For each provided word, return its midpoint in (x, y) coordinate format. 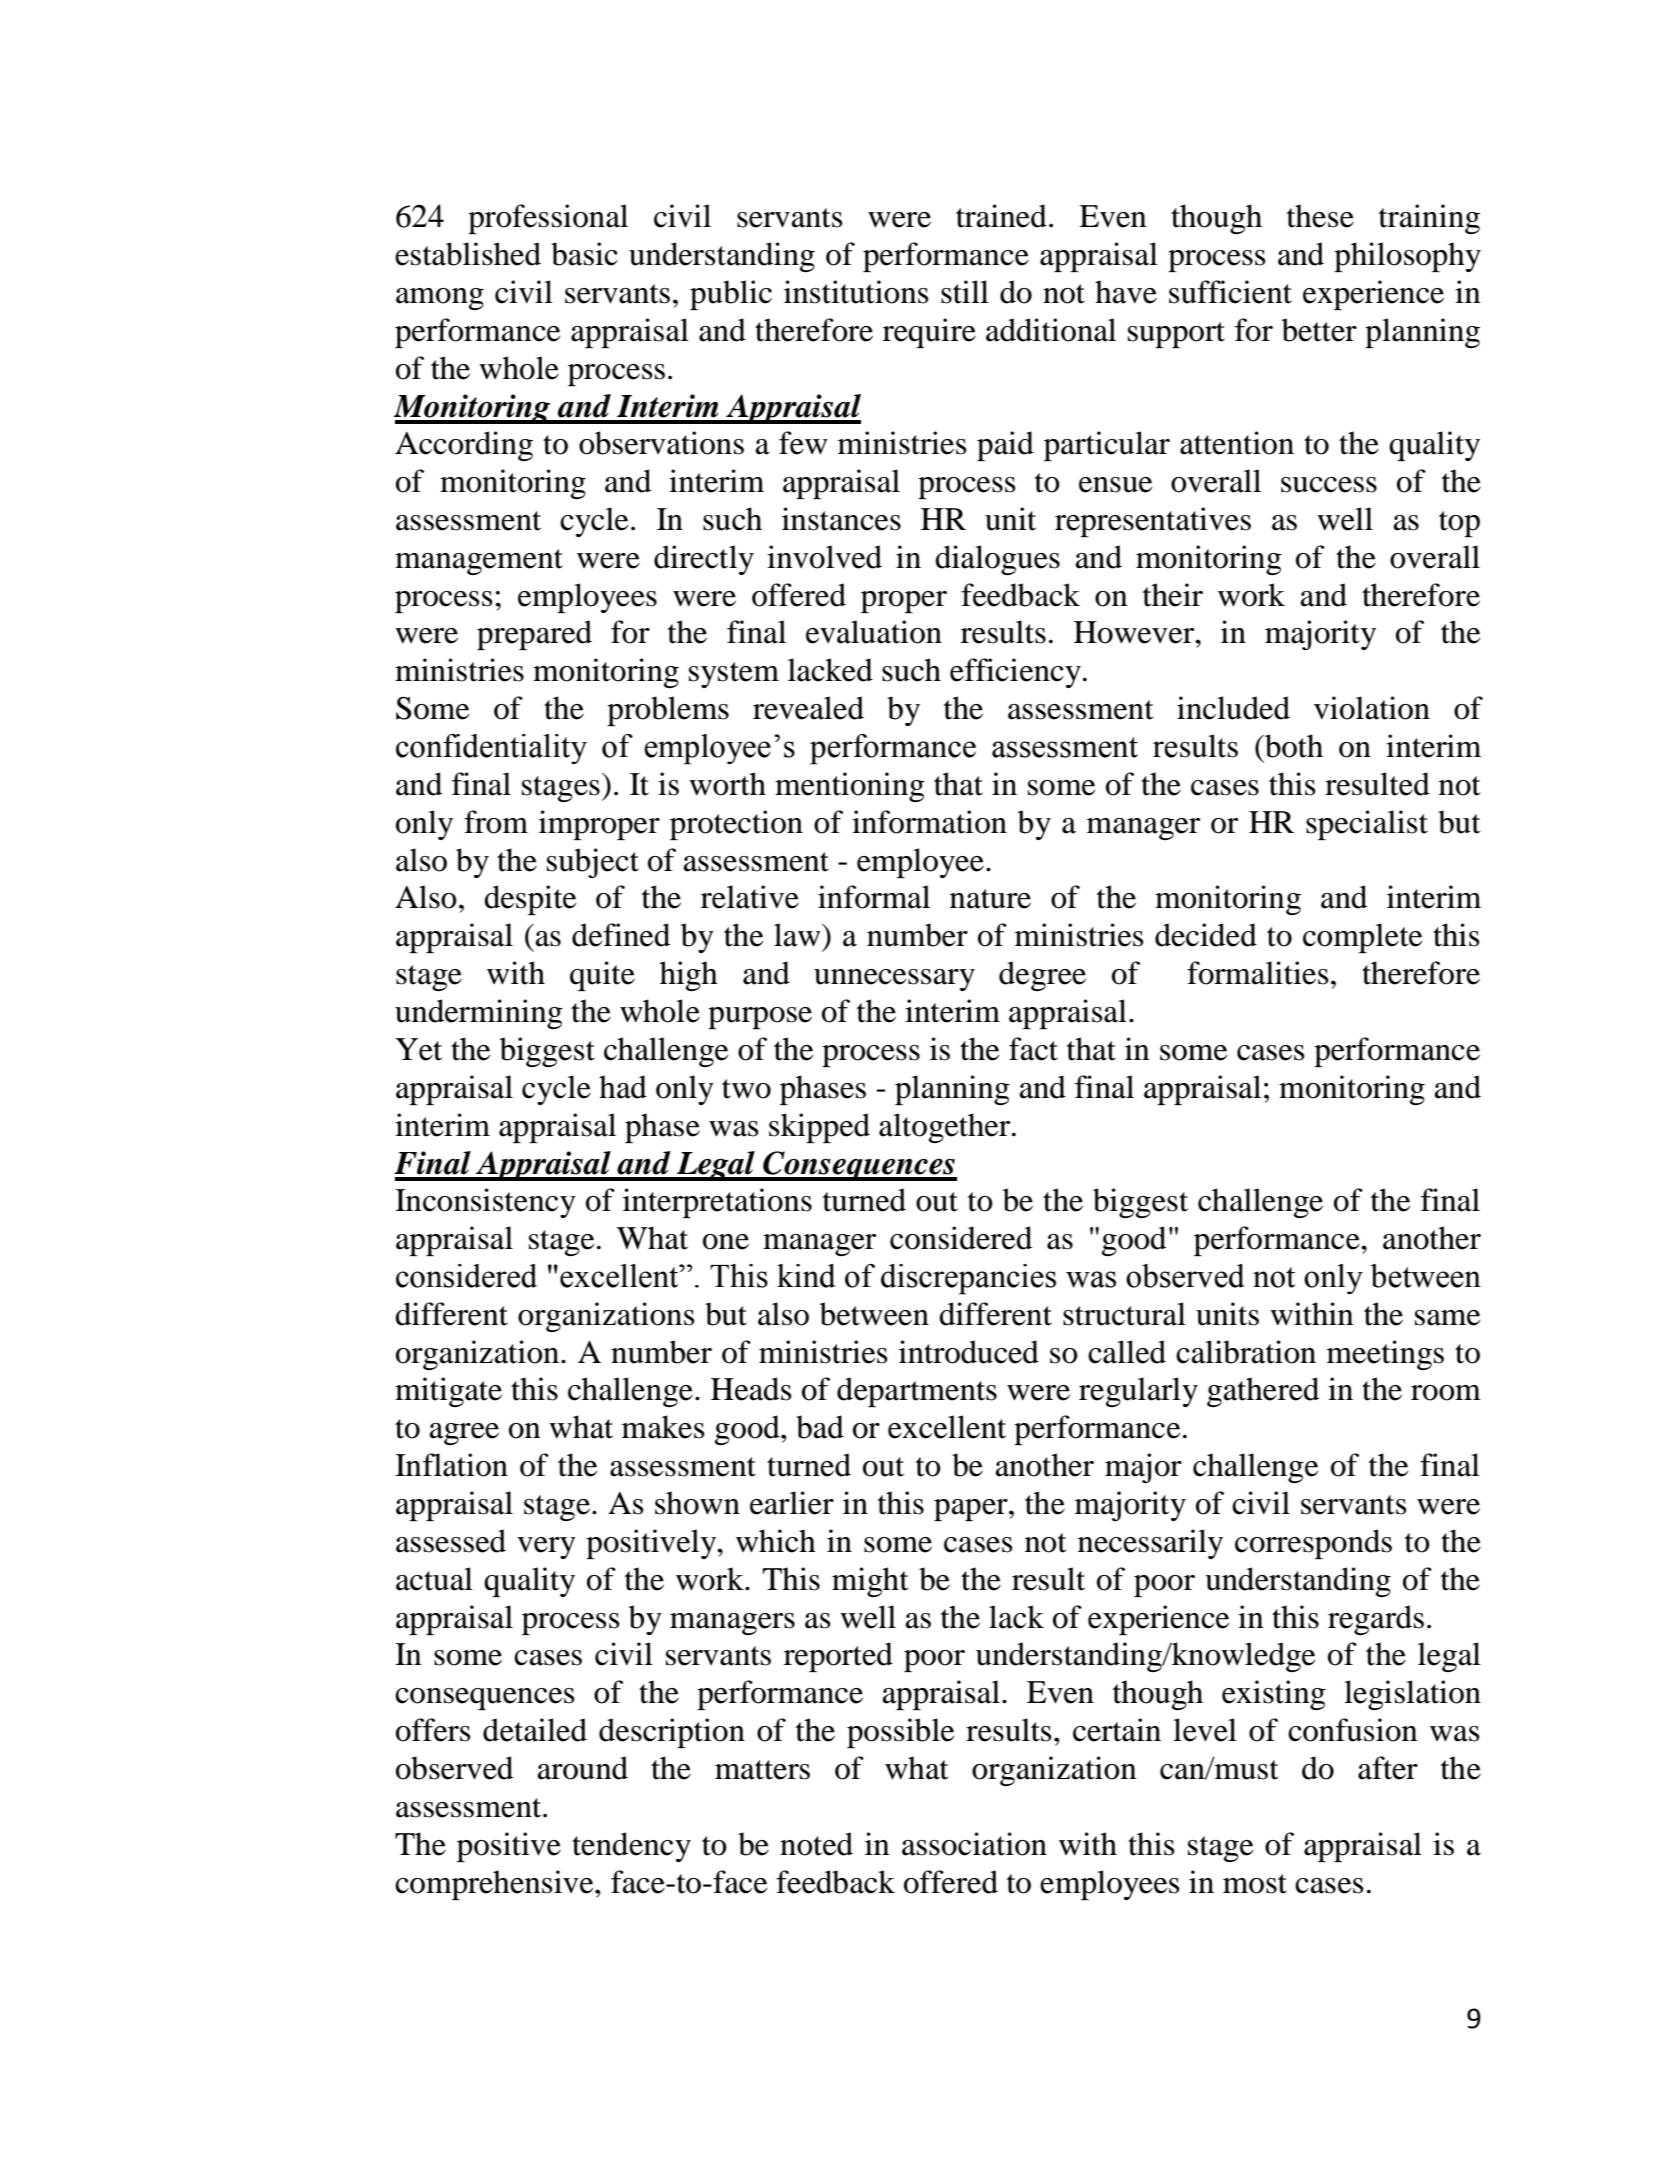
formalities (1258, 973)
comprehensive (495, 1885)
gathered (1263, 1392)
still (965, 292)
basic (584, 254)
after (1388, 1768)
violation (1372, 708)
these (1320, 216)
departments (917, 1392)
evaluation (874, 632)
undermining (479, 1014)
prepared (534, 635)
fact (1033, 1049)
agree (464, 1434)
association (974, 1844)
